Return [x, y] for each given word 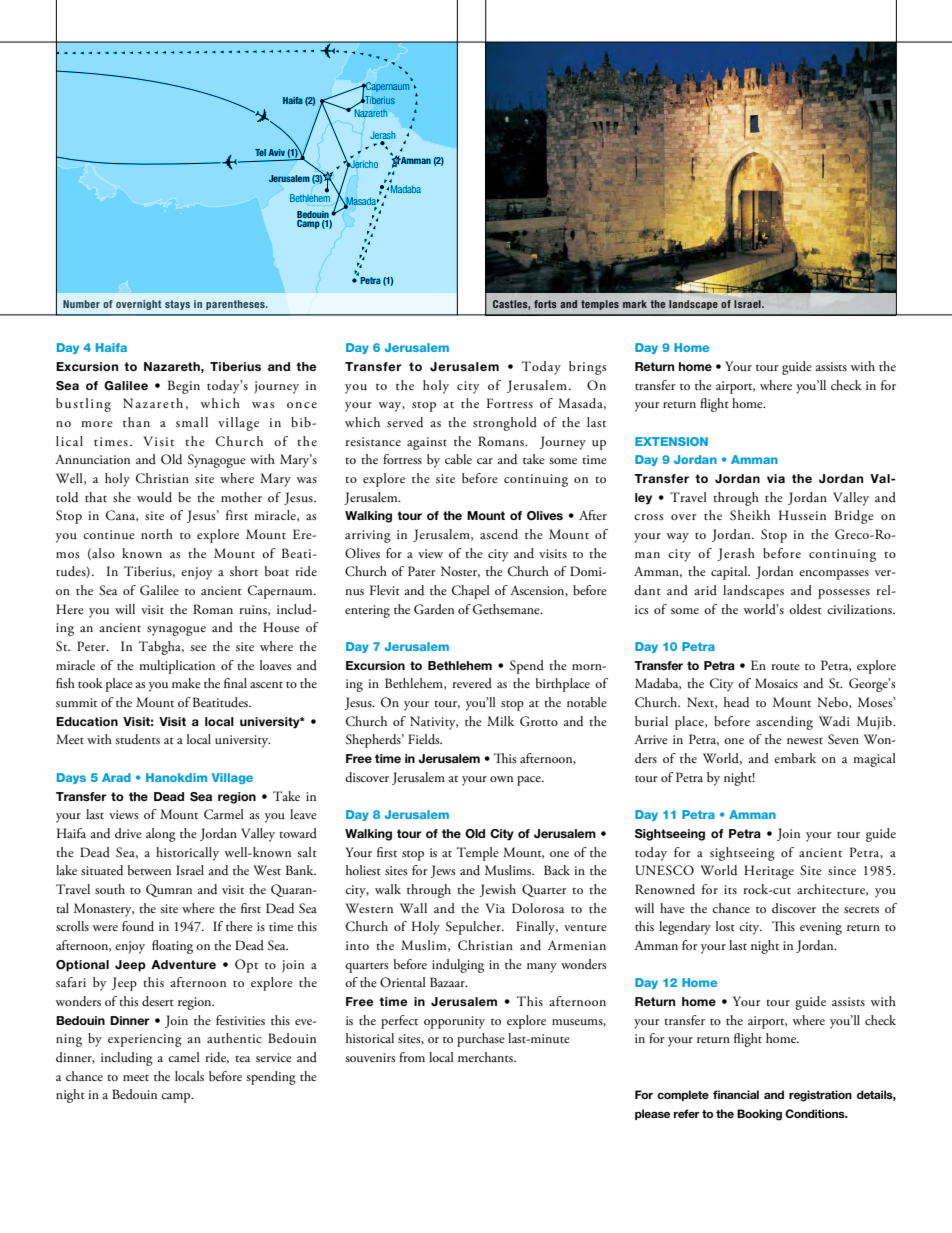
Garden [434, 609]
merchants [486, 1057]
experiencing [145, 1040]
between [149, 870]
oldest [805, 609]
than [136, 422]
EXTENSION [671, 441]
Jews [443, 871]
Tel [260, 152]
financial [736, 1094]
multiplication [177, 667]
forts [545, 304]
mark [635, 304]
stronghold [505, 424]
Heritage [769, 872]
